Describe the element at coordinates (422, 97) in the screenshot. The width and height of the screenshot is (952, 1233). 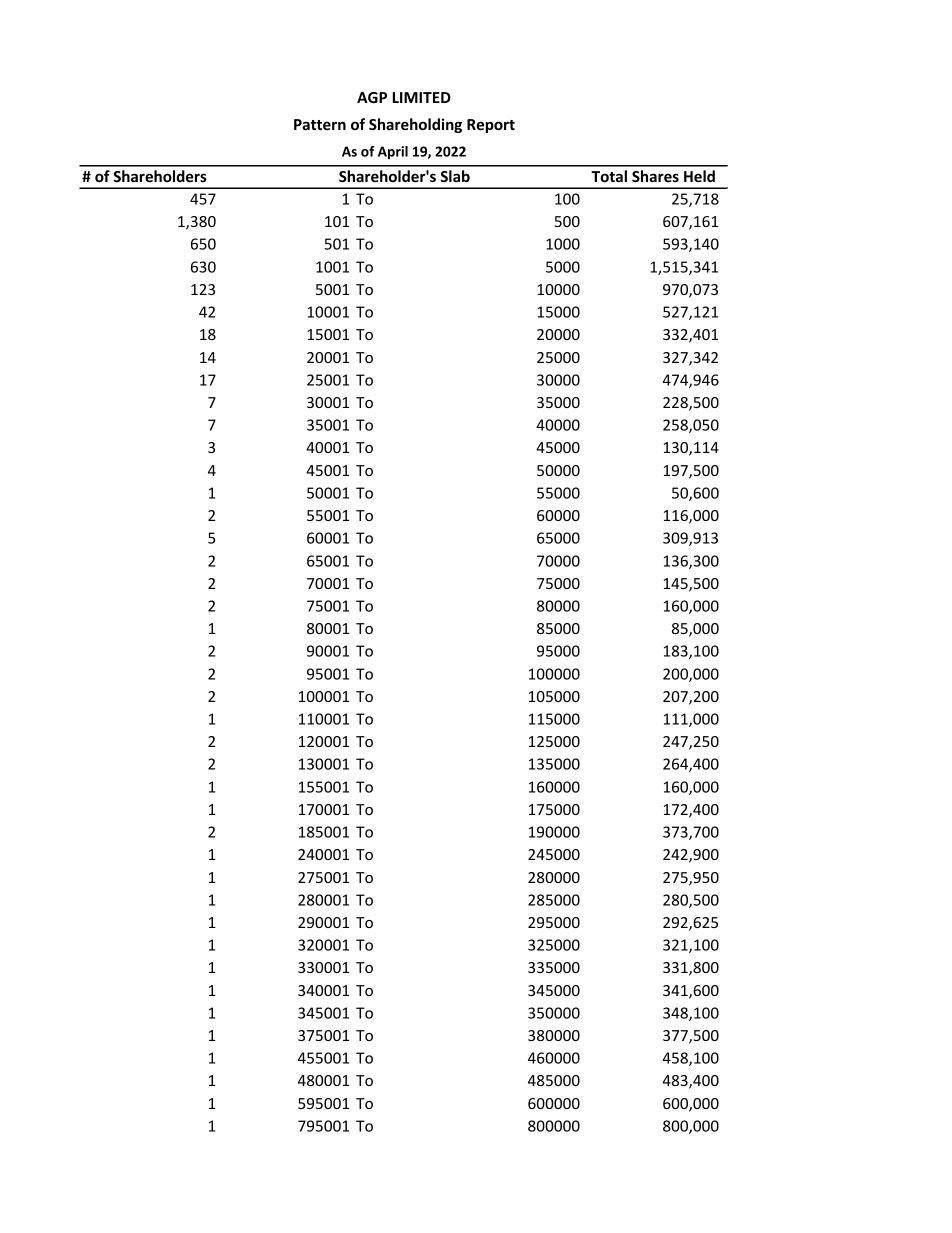
I see `LIMITED` at that location.
